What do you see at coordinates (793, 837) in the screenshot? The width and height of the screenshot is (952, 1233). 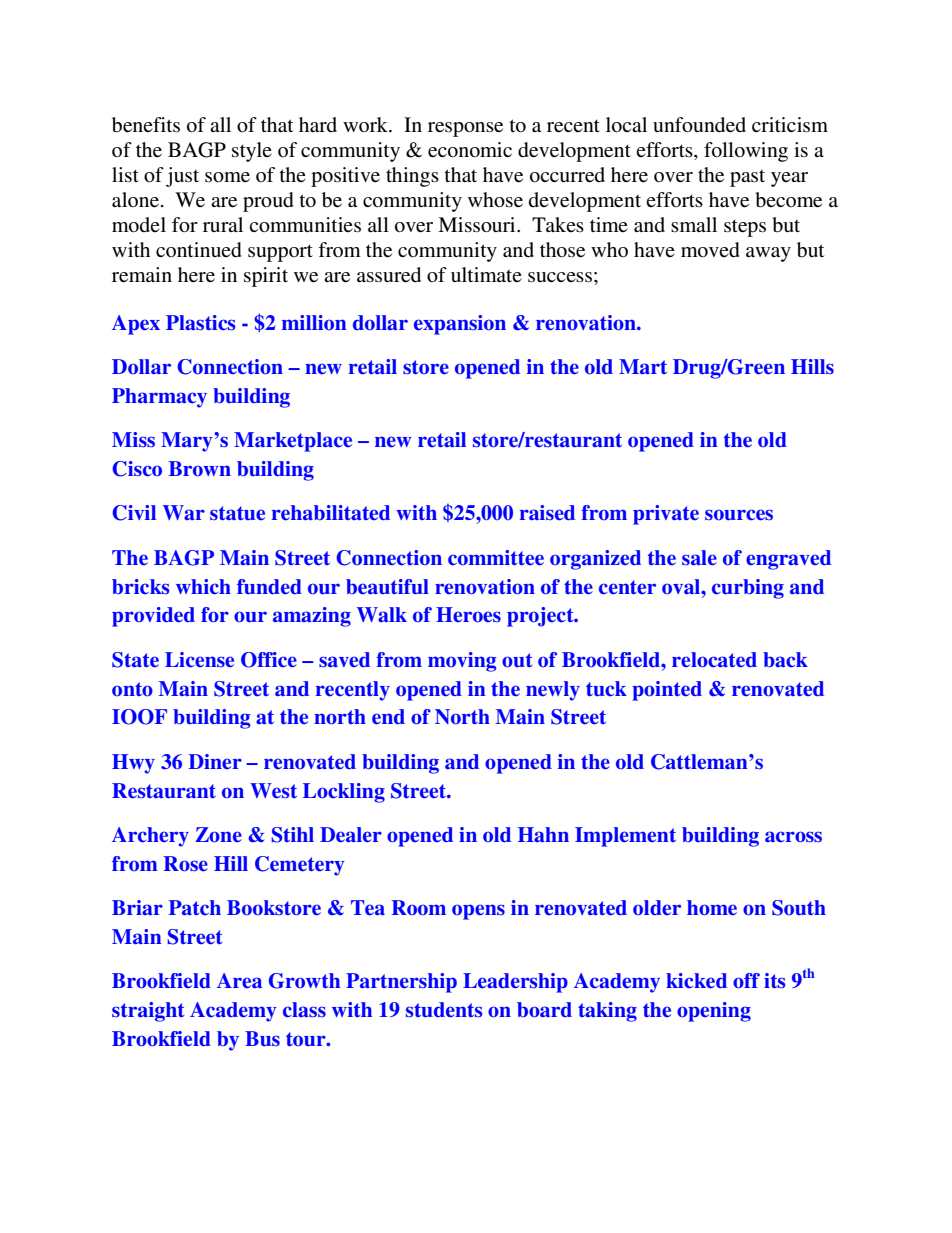 I see `across` at bounding box center [793, 837].
